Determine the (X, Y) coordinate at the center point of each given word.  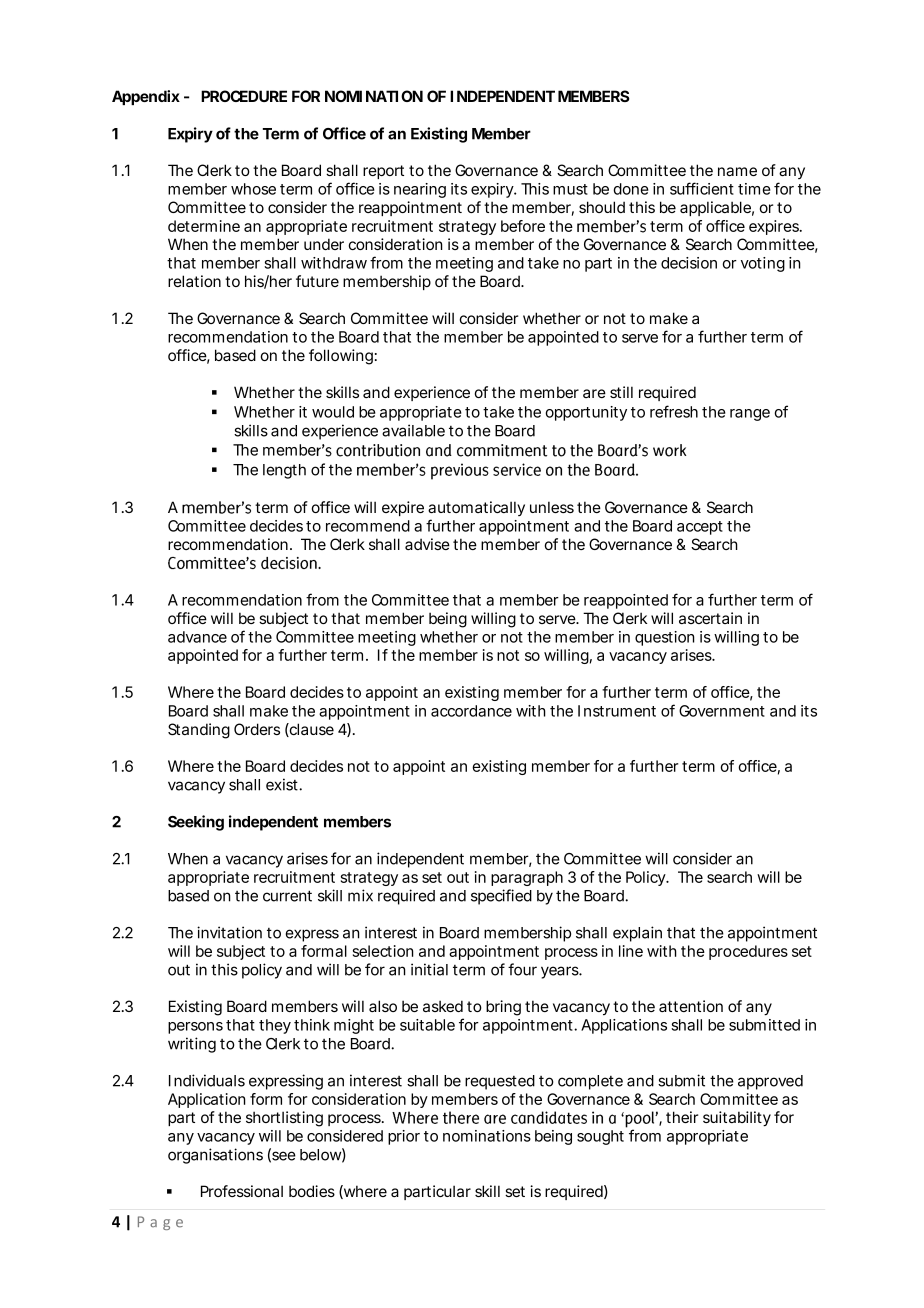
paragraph (527, 878)
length (284, 471)
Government (722, 711)
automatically (476, 508)
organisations (215, 1156)
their (682, 1117)
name (737, 171)
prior (404, 1137)
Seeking (196, 823)
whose (253, 189)
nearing (420, 190)
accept (700, 528)
